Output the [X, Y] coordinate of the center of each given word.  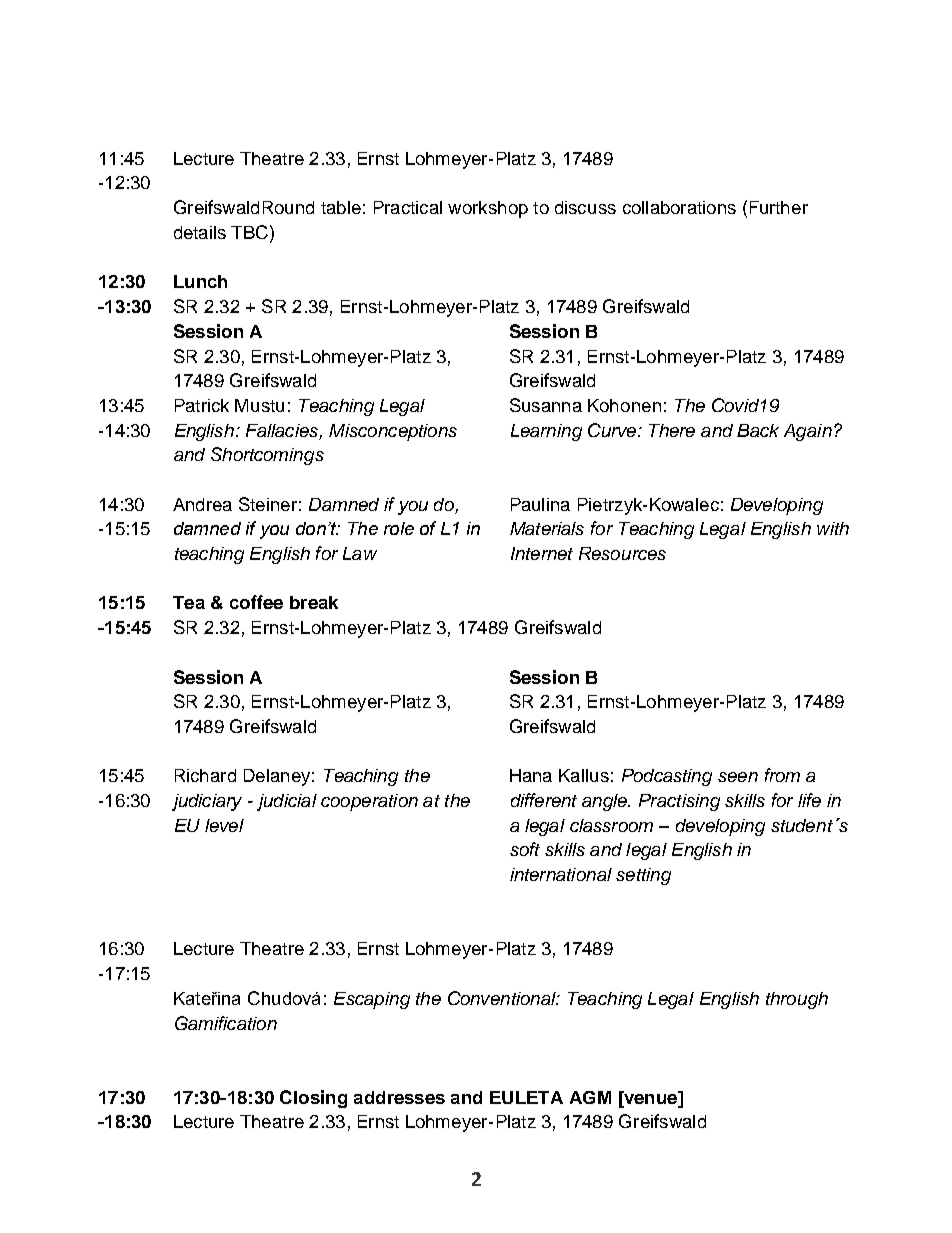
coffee [256, 602]
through [797, 1000]
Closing [313, 1099]
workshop [488, 209]
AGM [590, 1097]
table [341, 207]
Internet [542, 553]
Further [779, 207]
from [782, 775]
